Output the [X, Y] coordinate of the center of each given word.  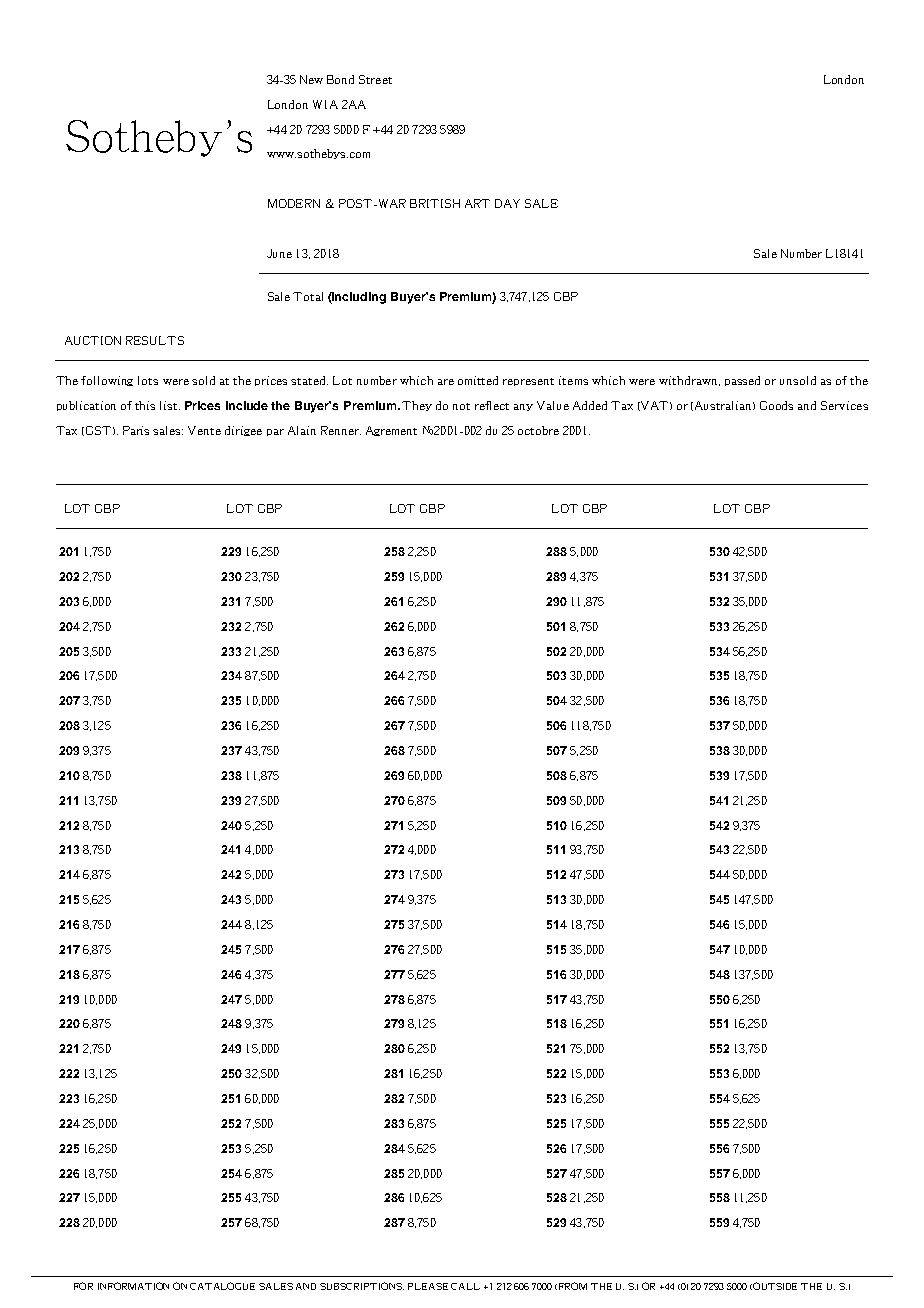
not [461, 406]
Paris [136, 430]
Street [375, 79]
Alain [302, 430]
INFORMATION [133, 1286]
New [311, 79]
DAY [507, 203]
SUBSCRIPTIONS [362, 1286]
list [170, 405]
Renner [341, 430]
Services [844, 405]
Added [590, 405]
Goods [776, 405]
